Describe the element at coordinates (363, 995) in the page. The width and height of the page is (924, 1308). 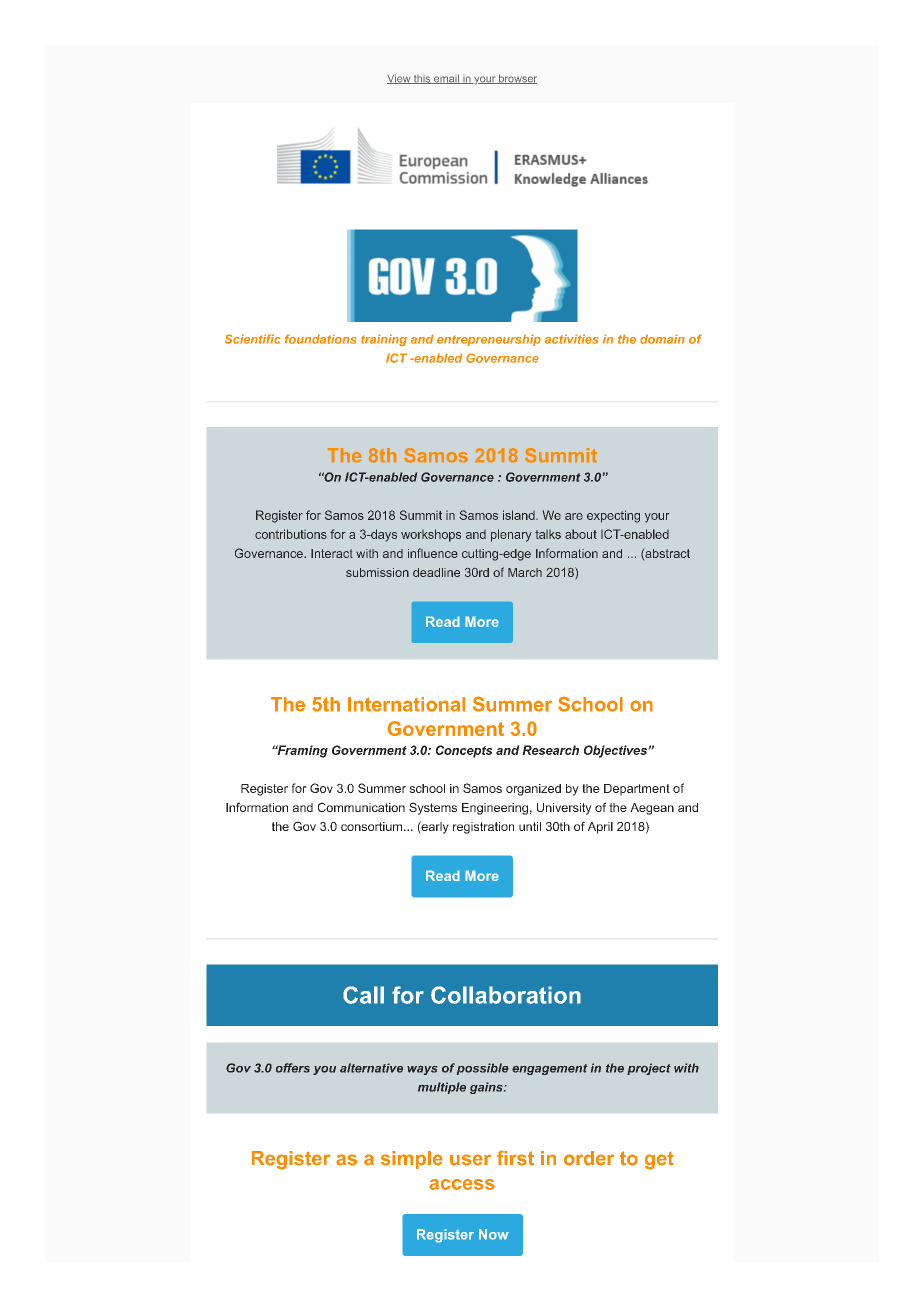
I see `Call` at that location.
